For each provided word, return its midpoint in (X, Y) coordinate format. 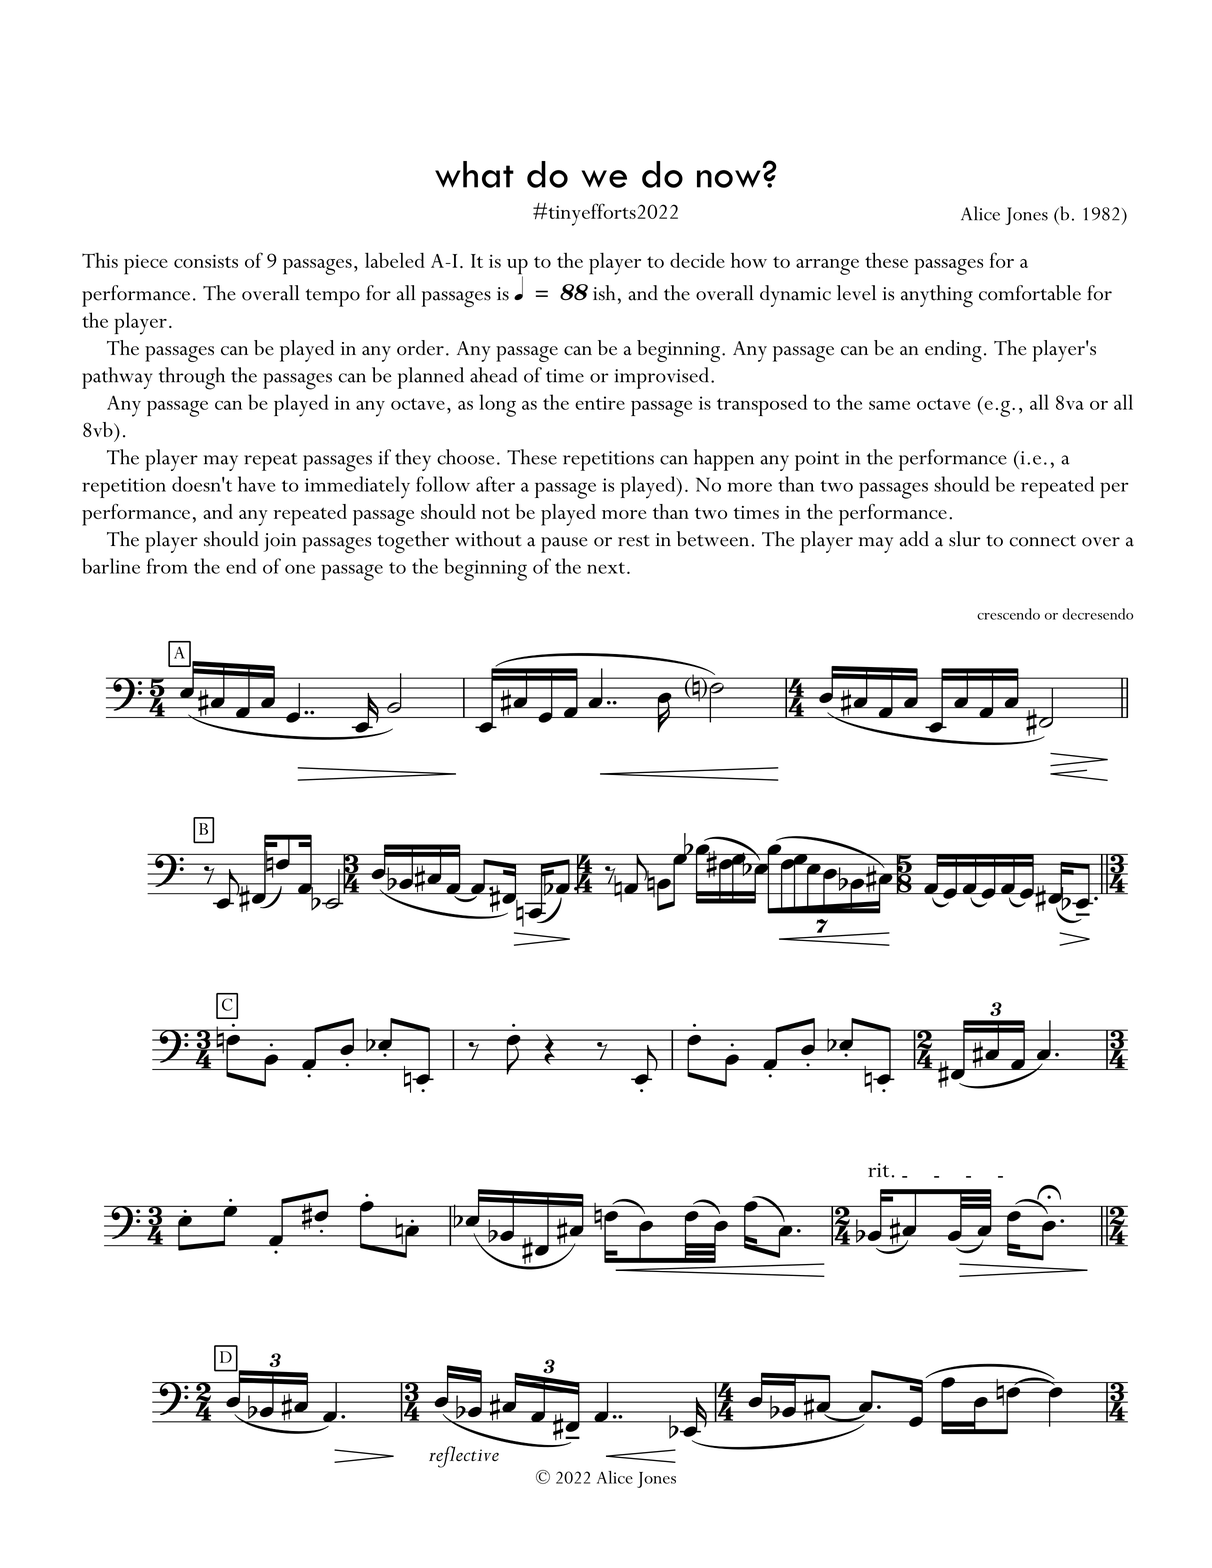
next (607, 568)
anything (937, 296)
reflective (464, 1457)
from (167, 566)
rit (878, 1170)
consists (206, 261)
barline (111, 566)
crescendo (1008, 614)
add (914, 539)
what (474, 174)
